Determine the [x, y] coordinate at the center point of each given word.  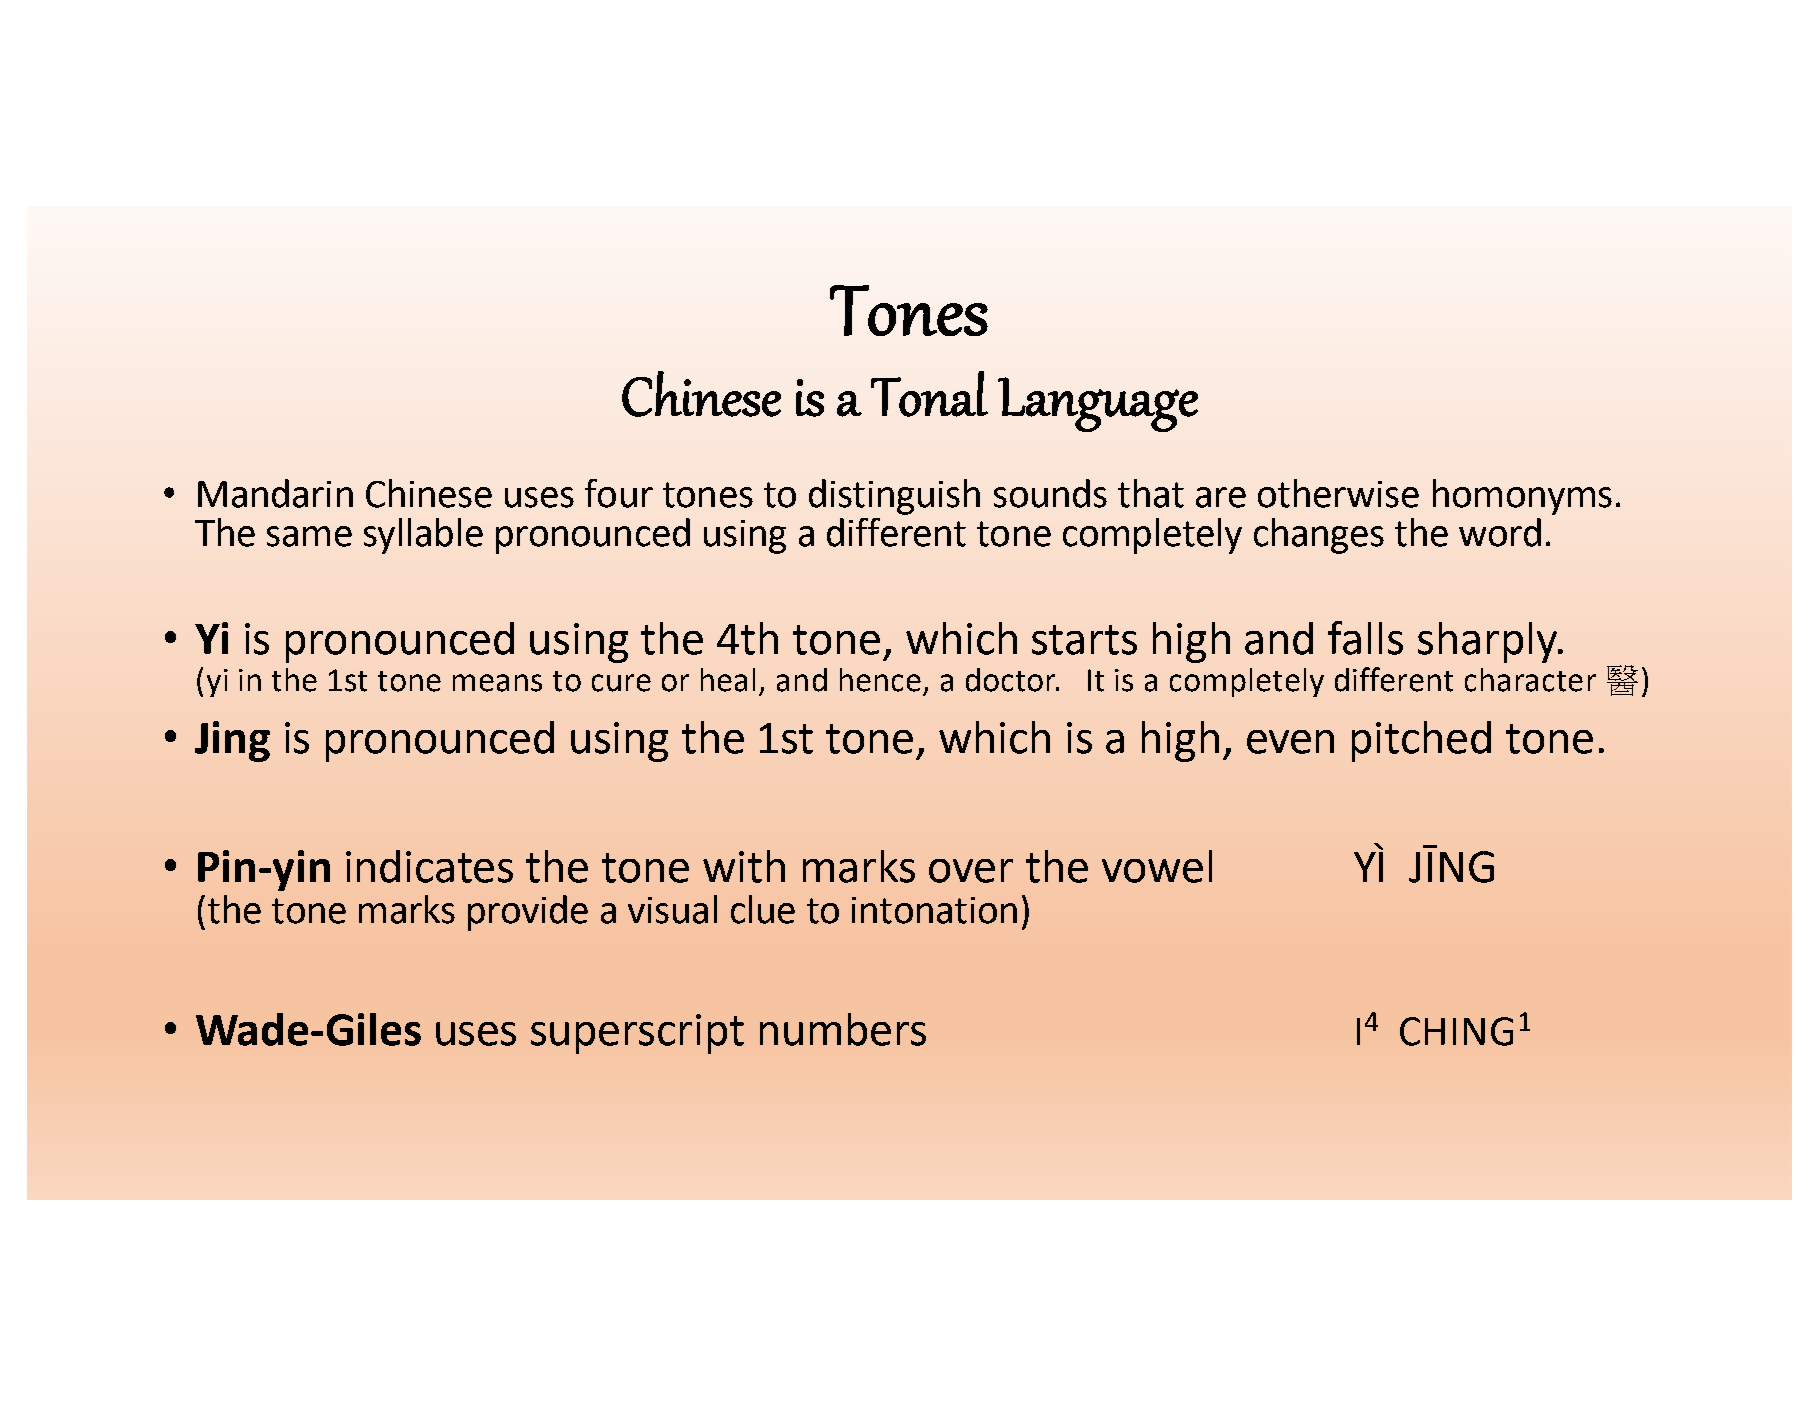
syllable [423, 536]
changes [1319, 536]
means [497, 683]
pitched [1421, 741]
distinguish [894, 497]
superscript [637, 1034]
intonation [934, 910]
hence [880, 680]
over [971, 871]
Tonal [929, 394]
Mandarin [275, 493]
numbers [843, 1029]
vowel [1157, 866]
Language [1098, 404]
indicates [429, 866]
